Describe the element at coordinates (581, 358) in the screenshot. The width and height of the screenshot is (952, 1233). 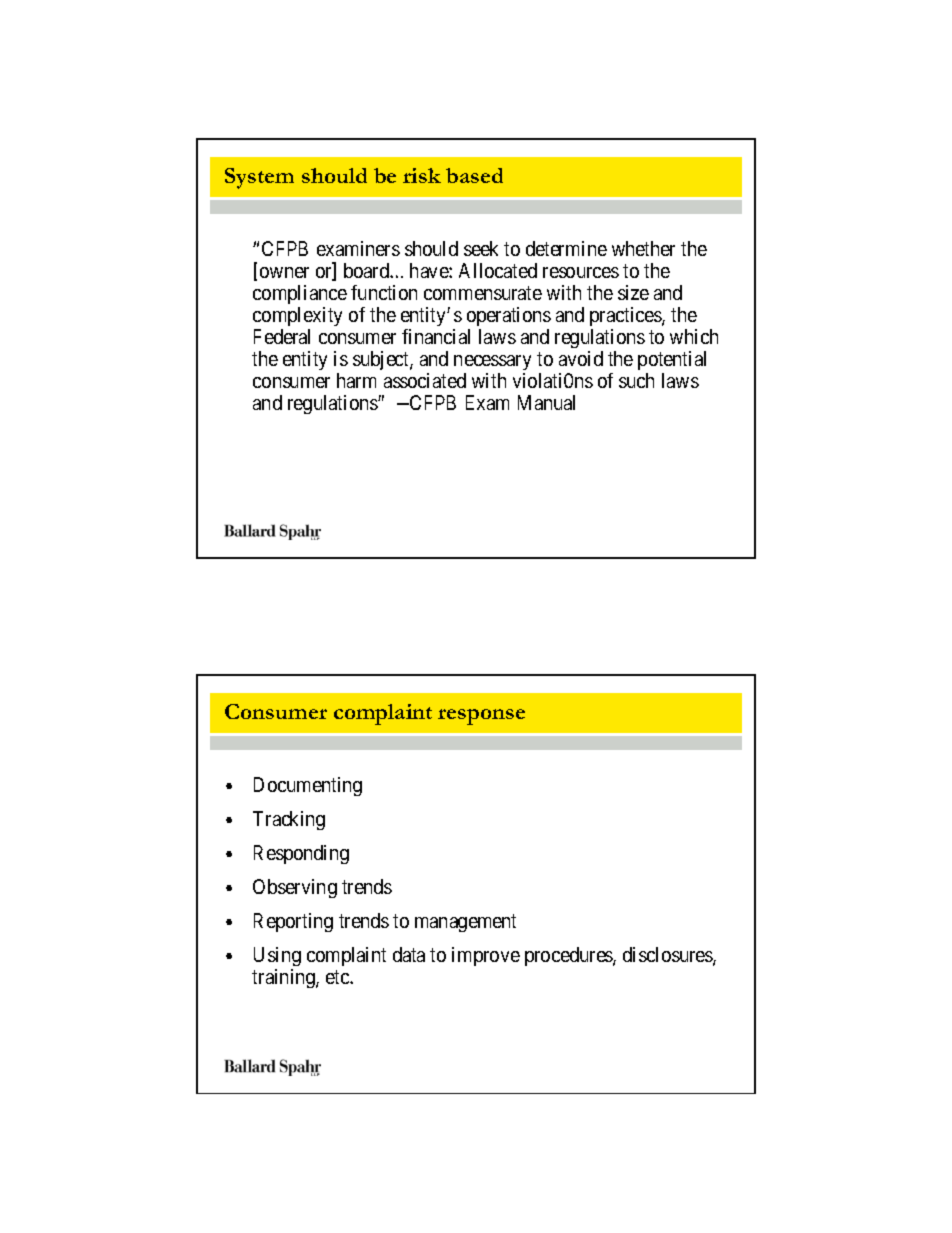
I see `avoid` at that location.
